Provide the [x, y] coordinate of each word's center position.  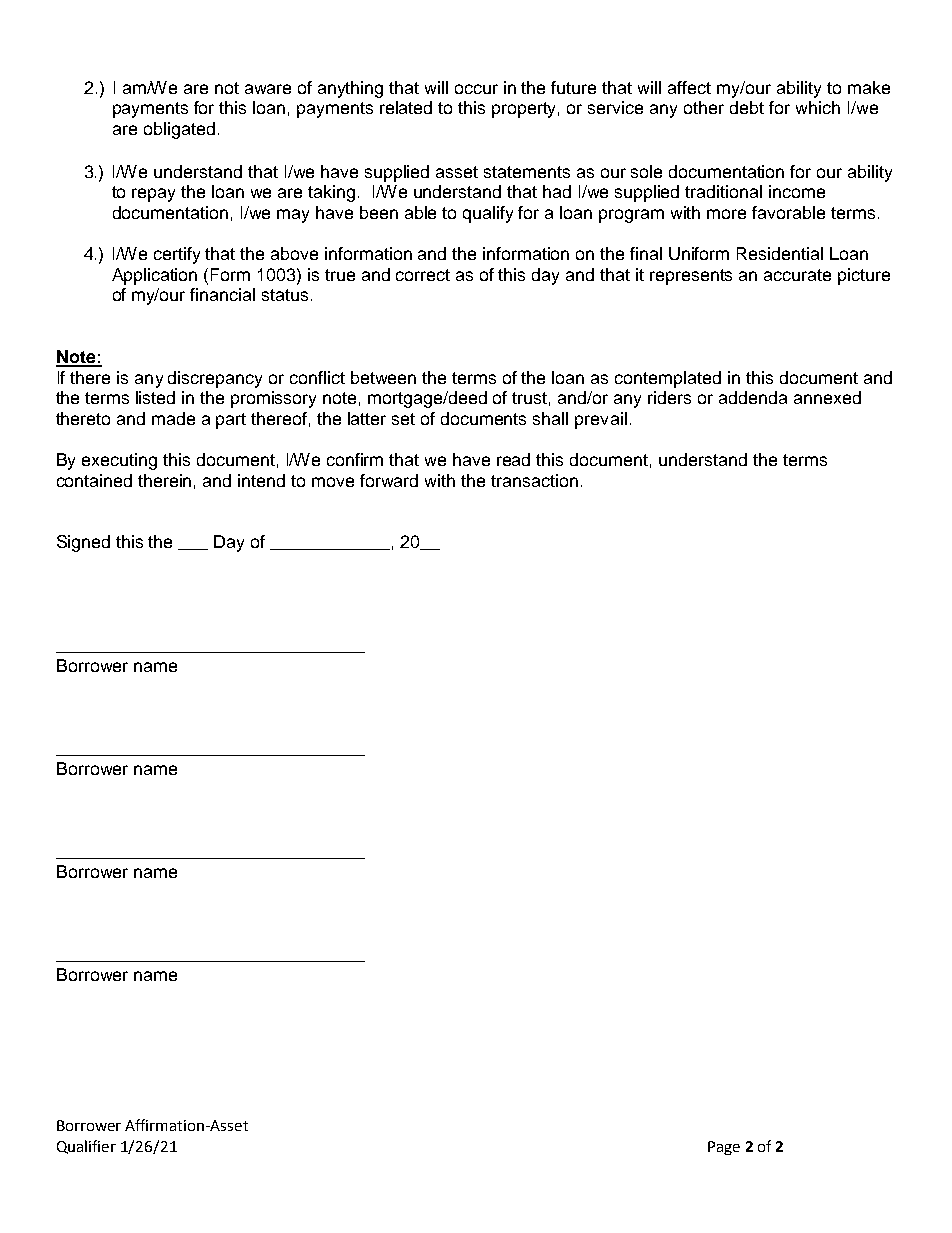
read [513, 459]
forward [389, 480]
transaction [534, 480]
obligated [179, 130]
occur [476, 89]
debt [747, 107]
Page [724, 1148]
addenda [753, 397]
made [173, 418]
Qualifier [86, 1147]
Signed [83, 543]
